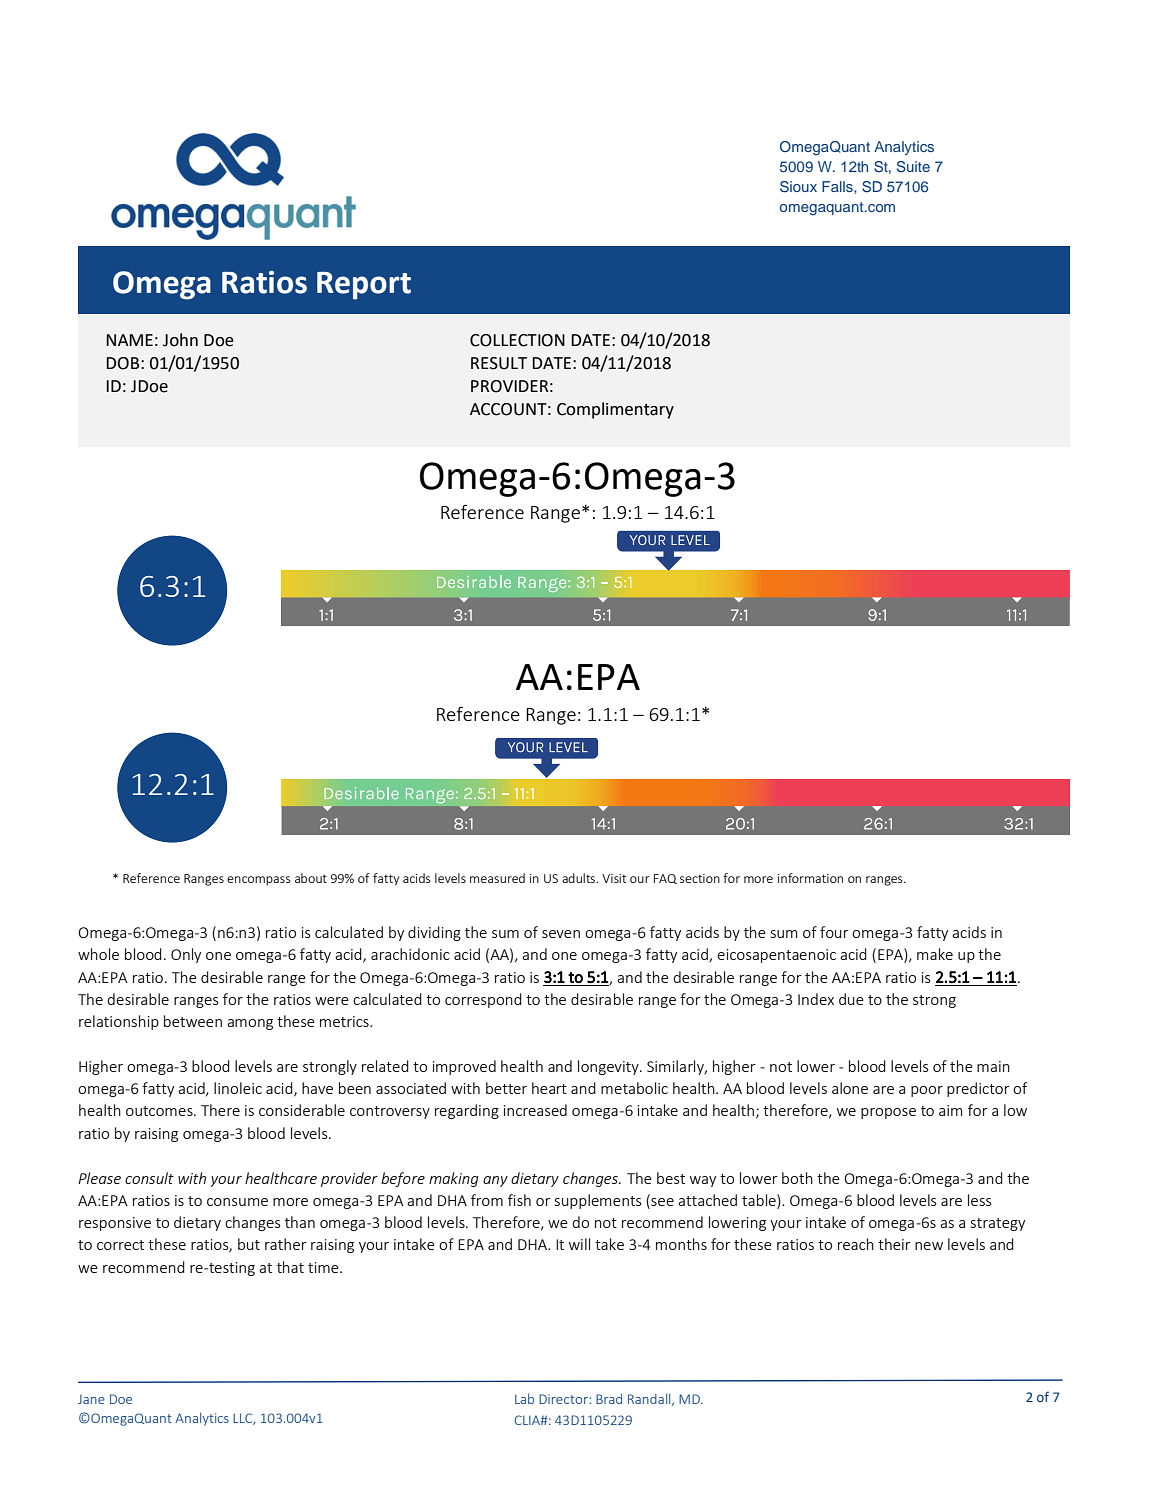 The height and width of the screenshot is (1491, 1152). What do you see at coordinates (499, 363) in the screenshot?
I see `RESULT` at bounding box center [499, 363].
